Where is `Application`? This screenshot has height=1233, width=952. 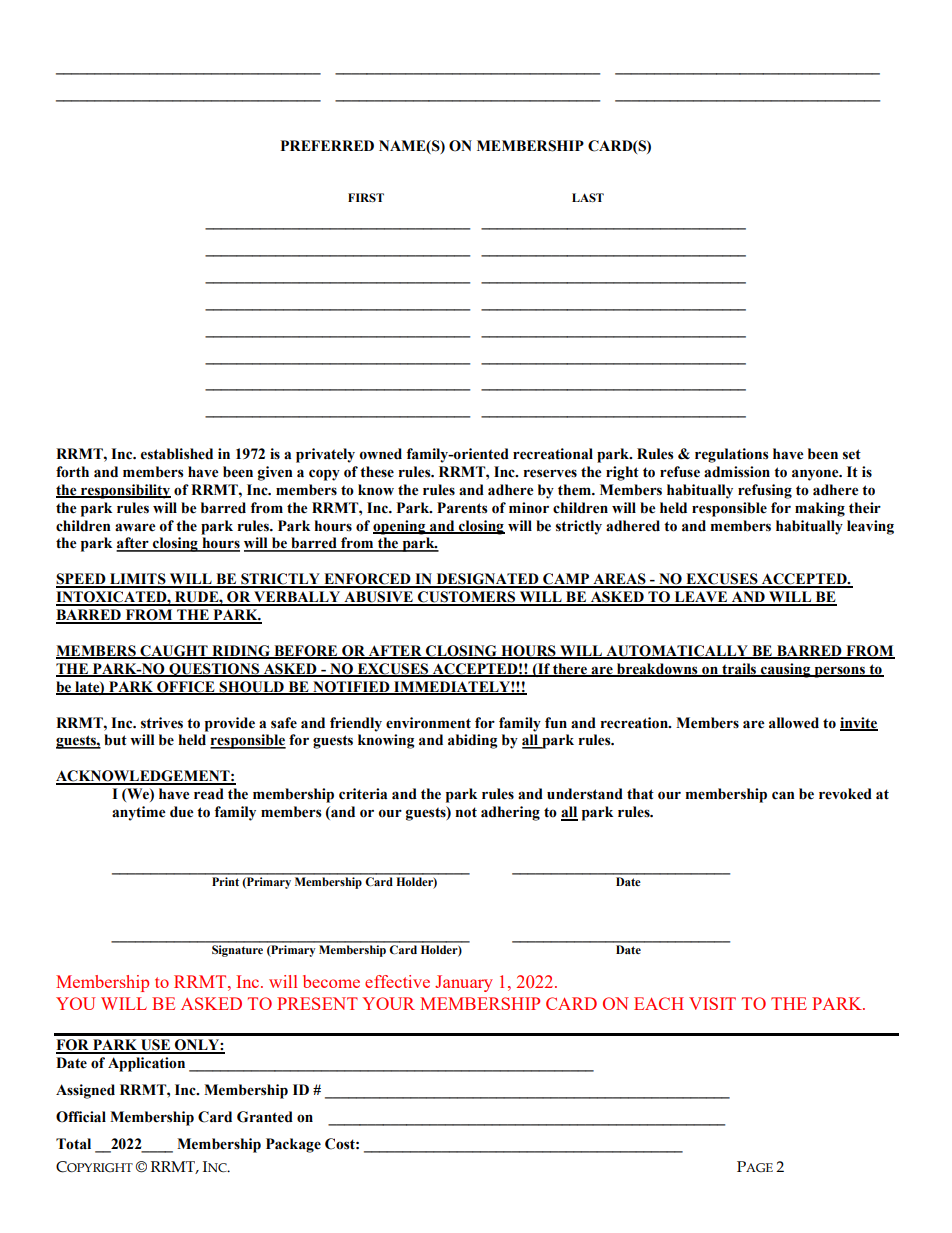 Application is located at coordinates (146, 1064).
